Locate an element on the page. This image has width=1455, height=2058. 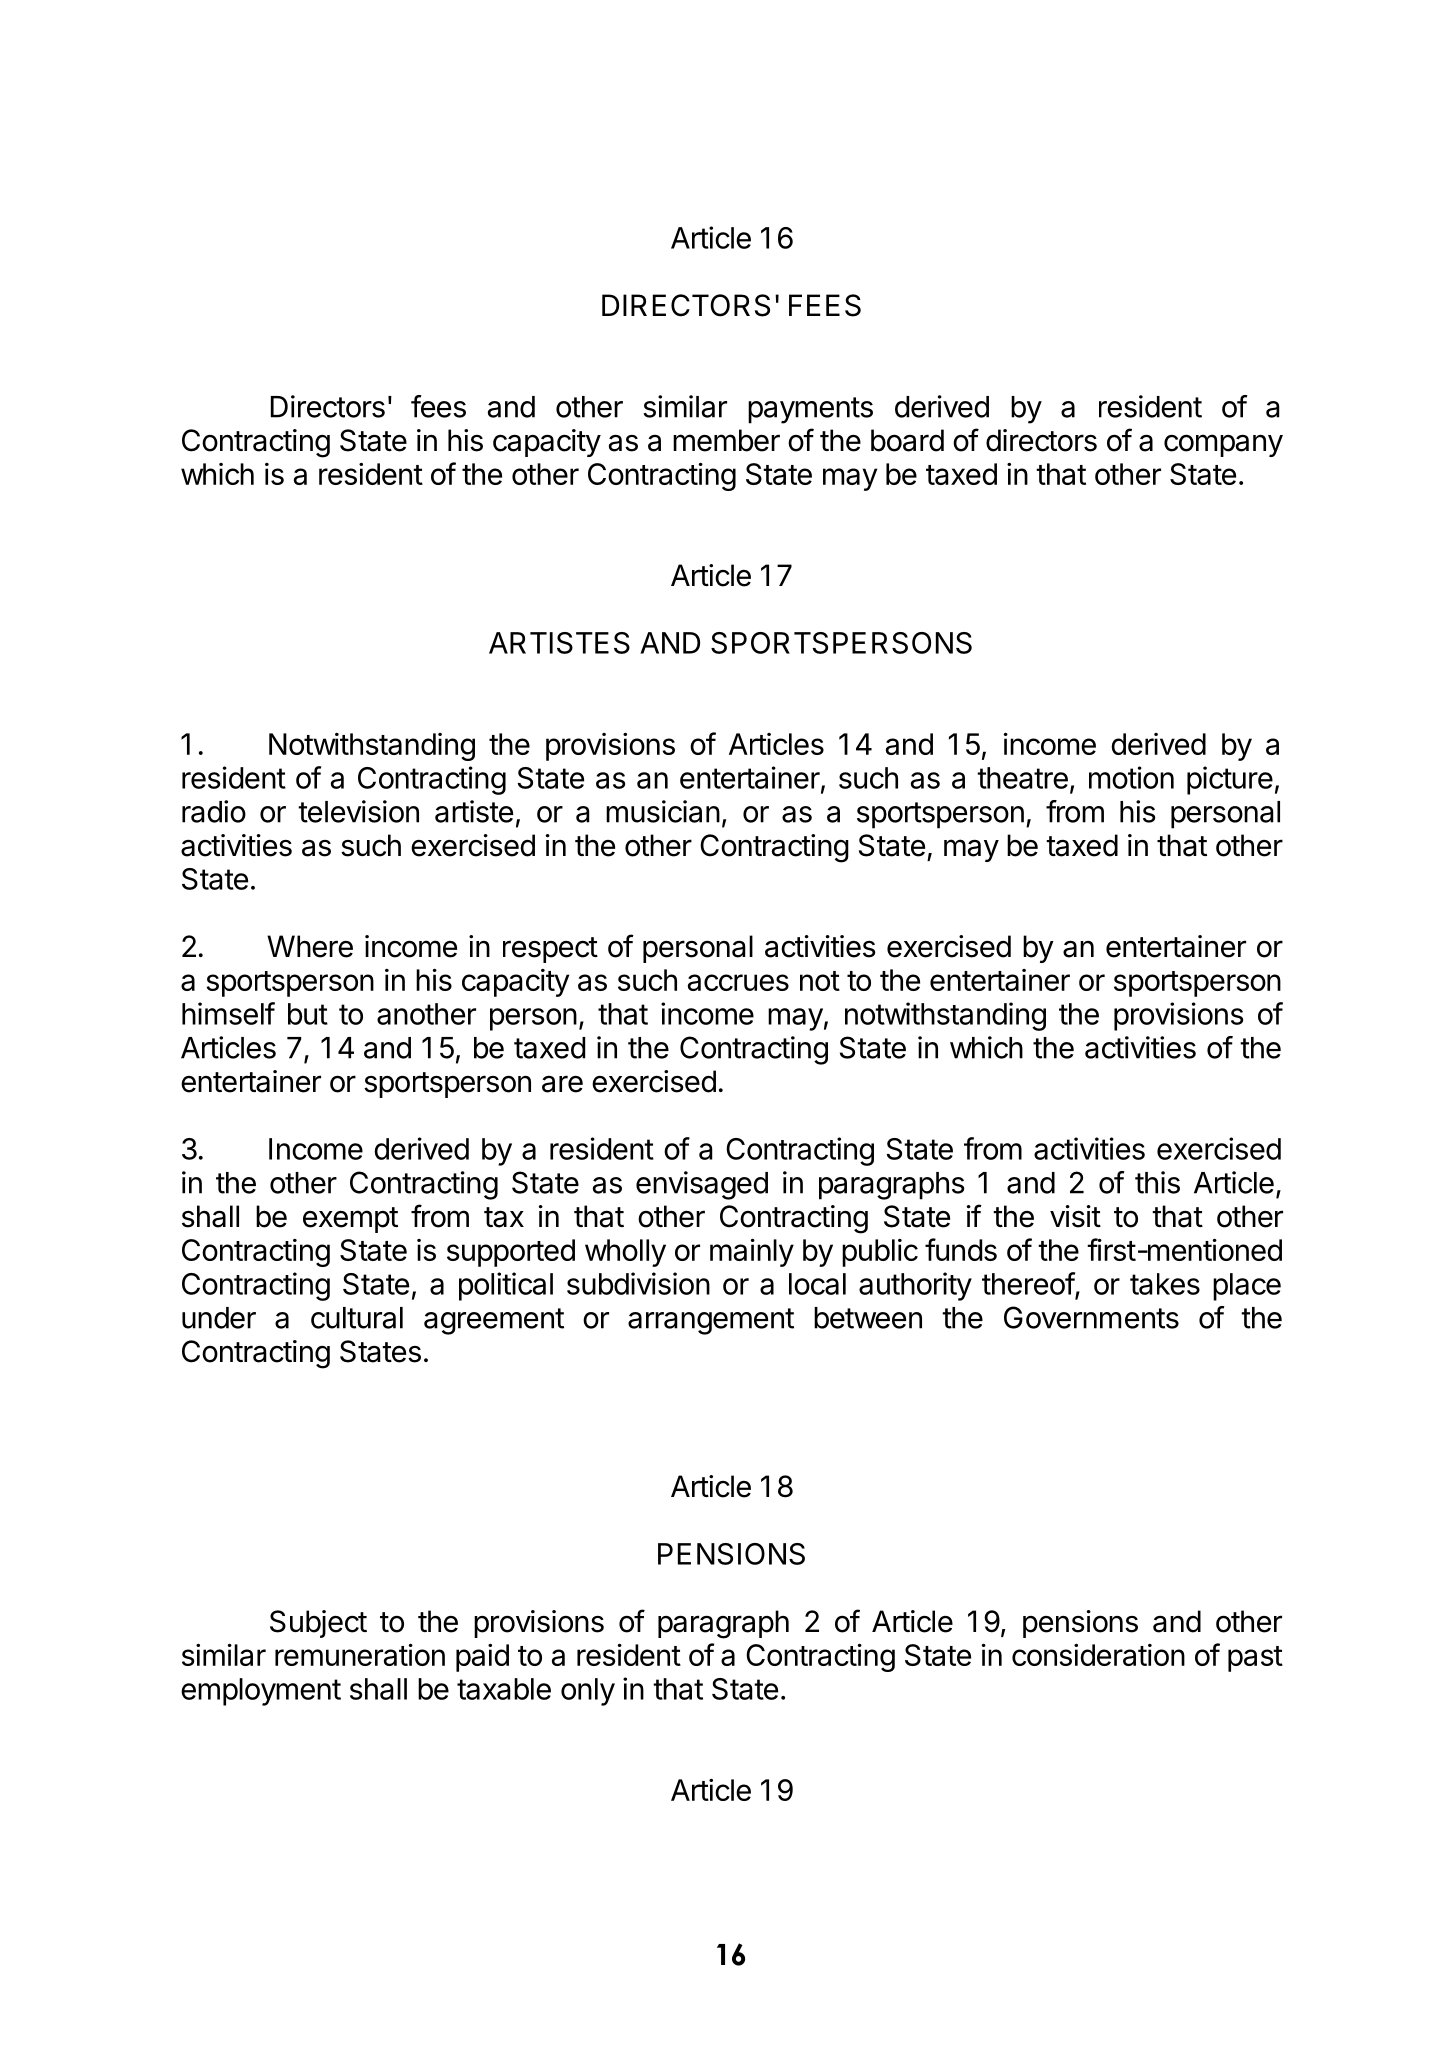
television is located at coordinates (358, 811).
